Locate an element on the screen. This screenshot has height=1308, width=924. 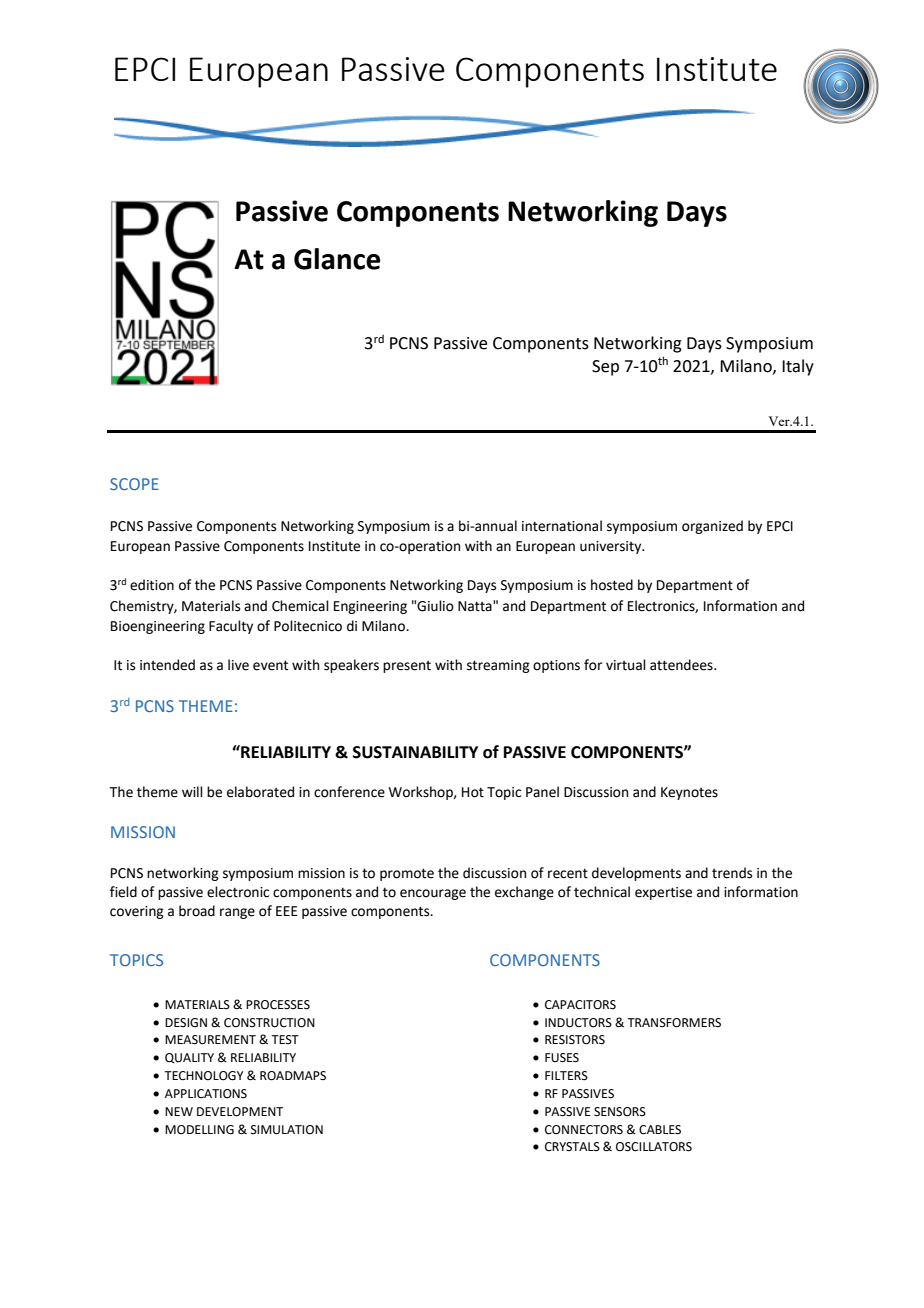
MODELLING is located at coordinates (199, 1130).
